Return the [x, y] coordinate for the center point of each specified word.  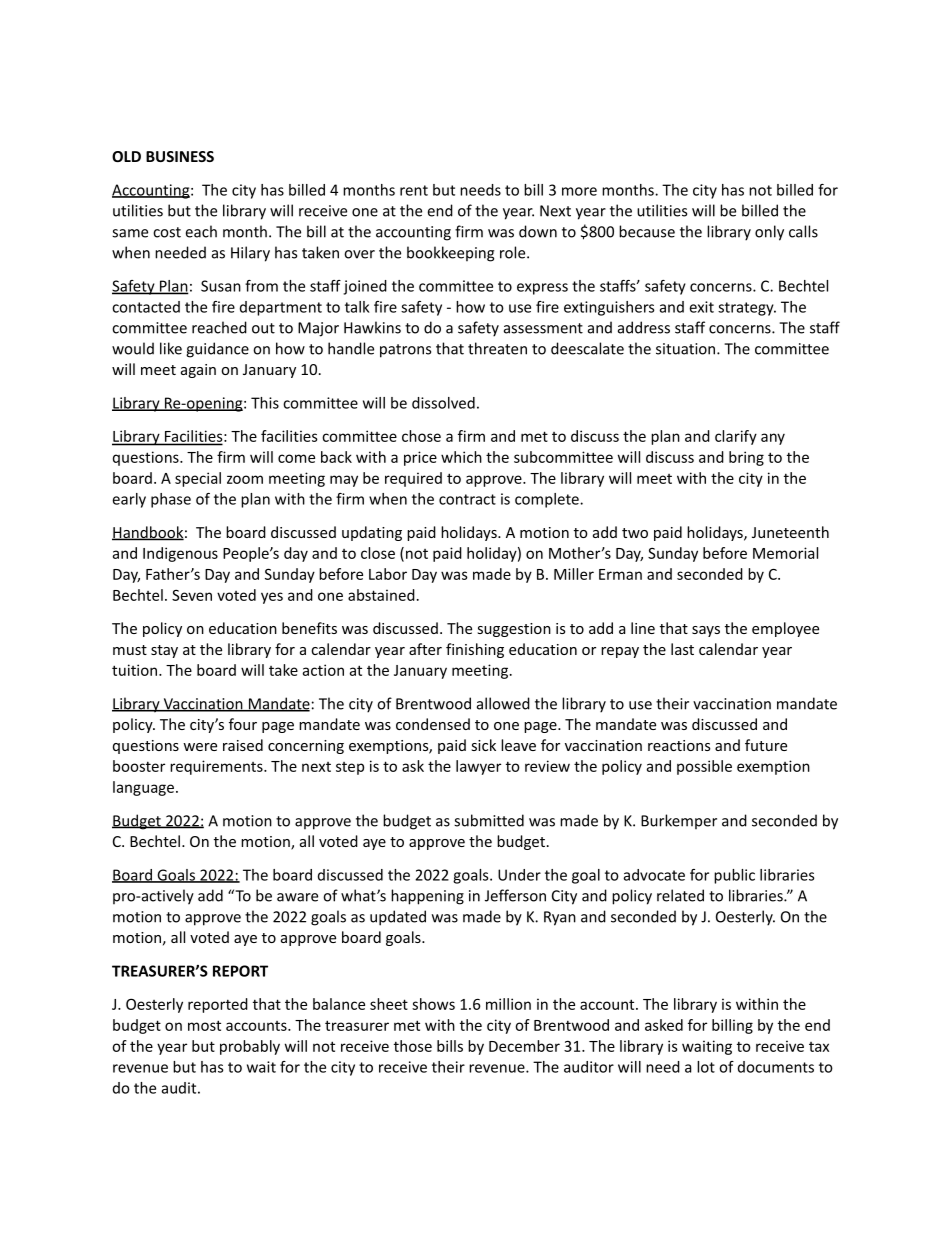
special [198, 479]
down [538, 231]
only [769, 233]
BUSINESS [180, 156]
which [461, 457]
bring [746, 458]
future [766, 745]
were [200, 747]
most [204, 1025]
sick [484, 745]
